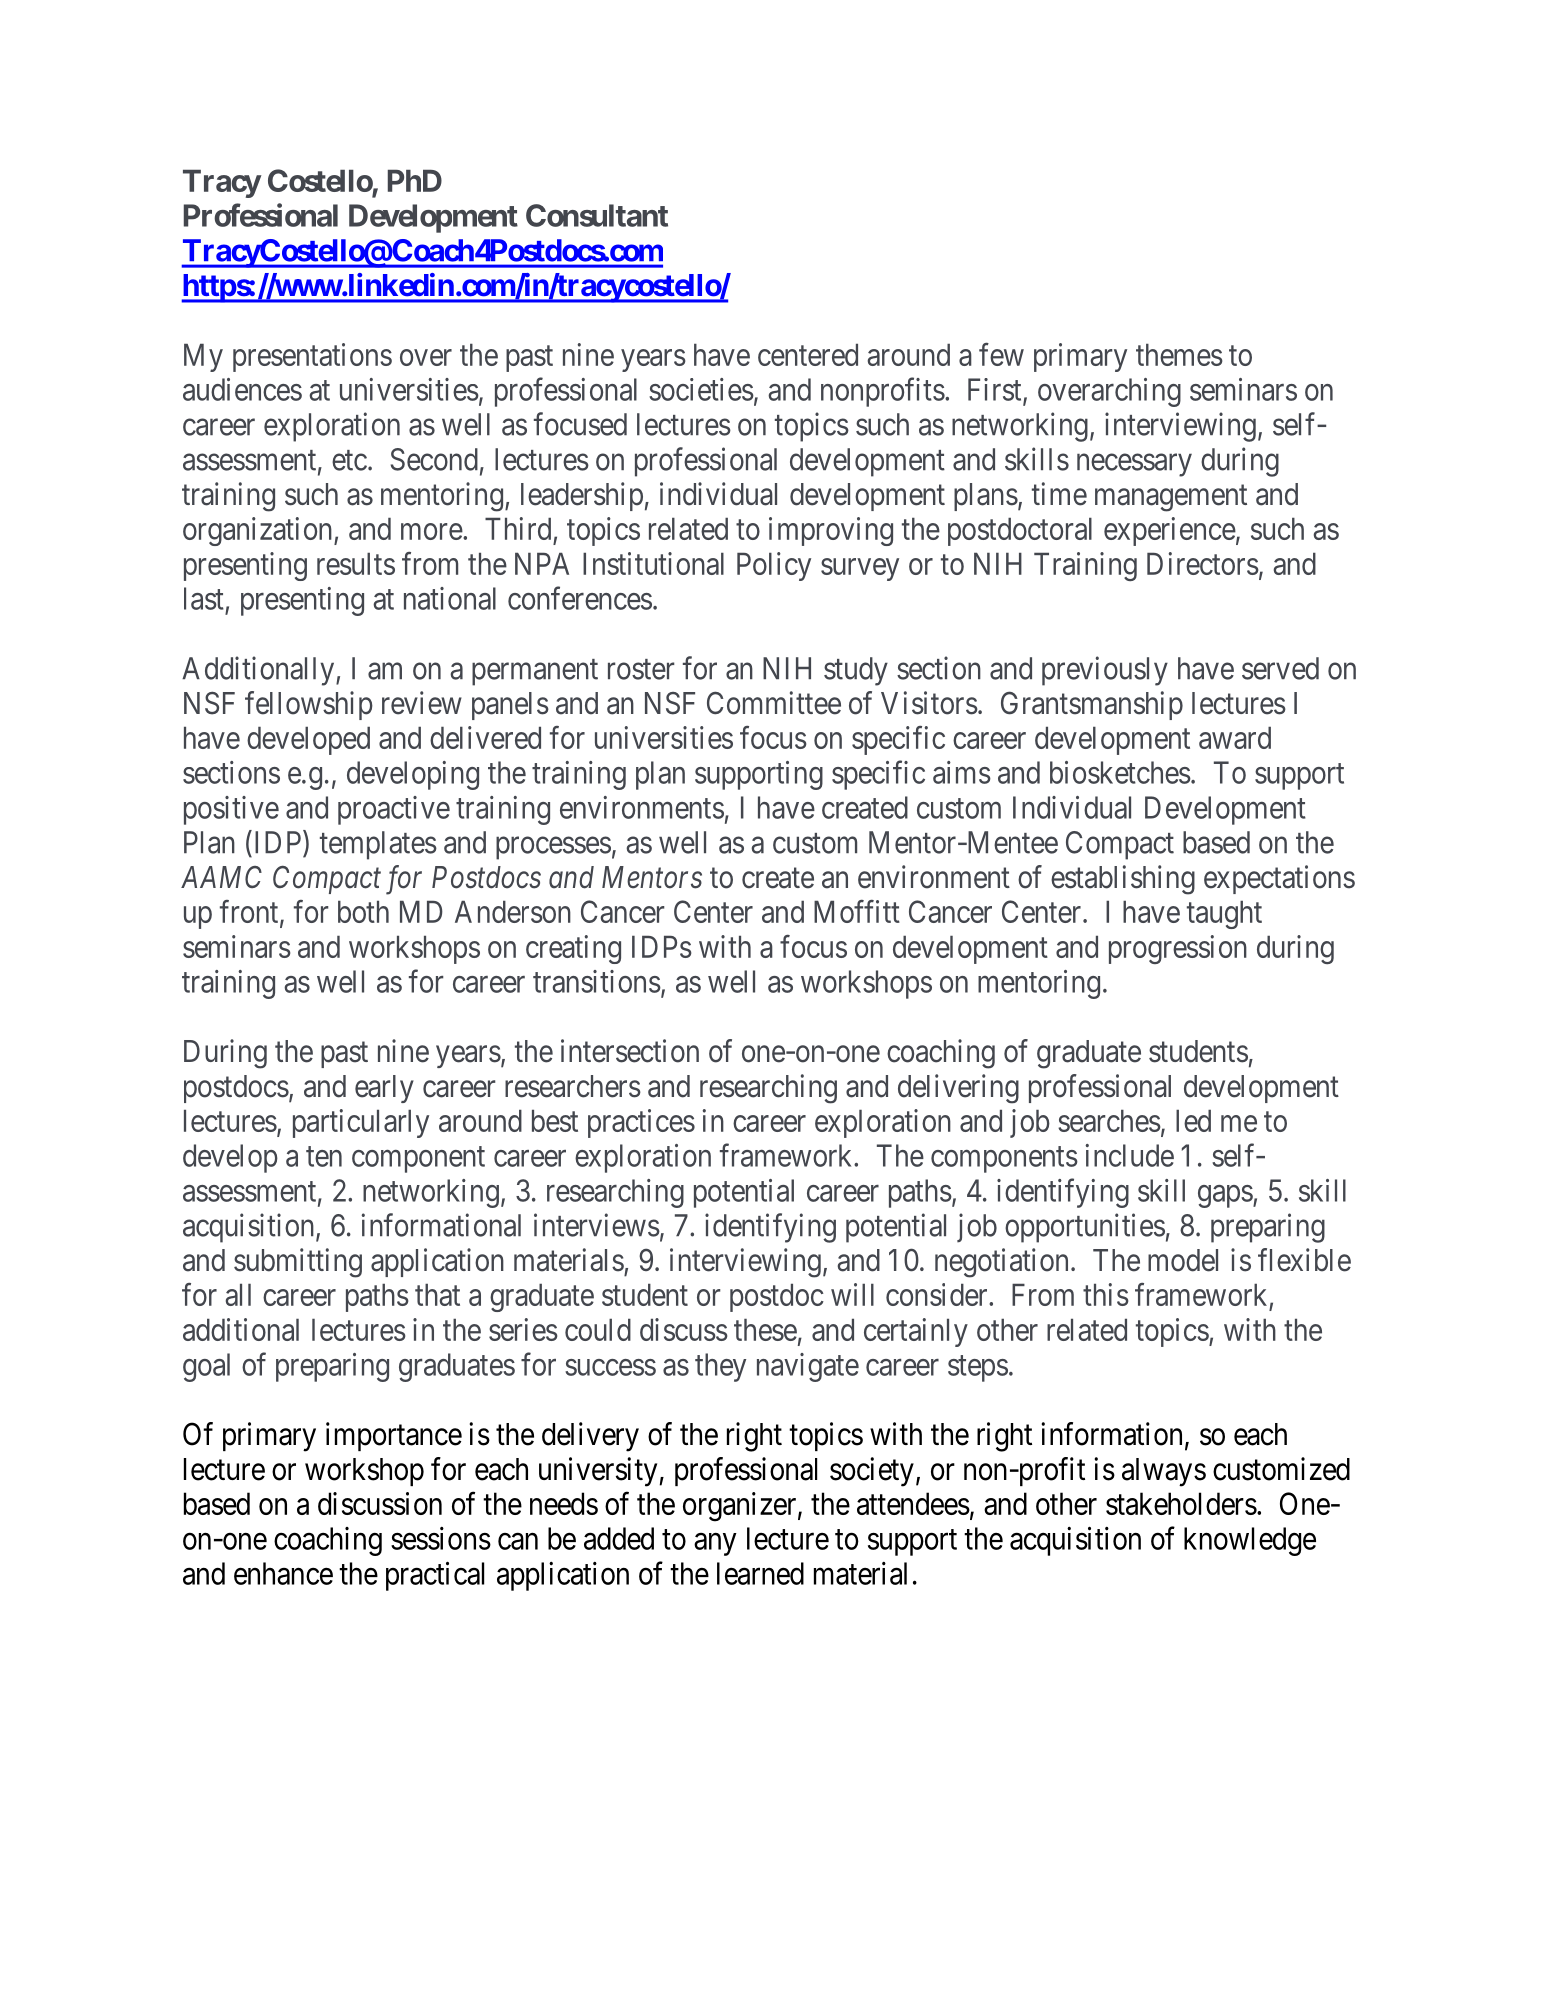 This screenshot has width=1544, height=1998. What do you see at coordinates (361, 1123) in the screenshot?
I see `particularly` at bounding box center [361, 1123].
